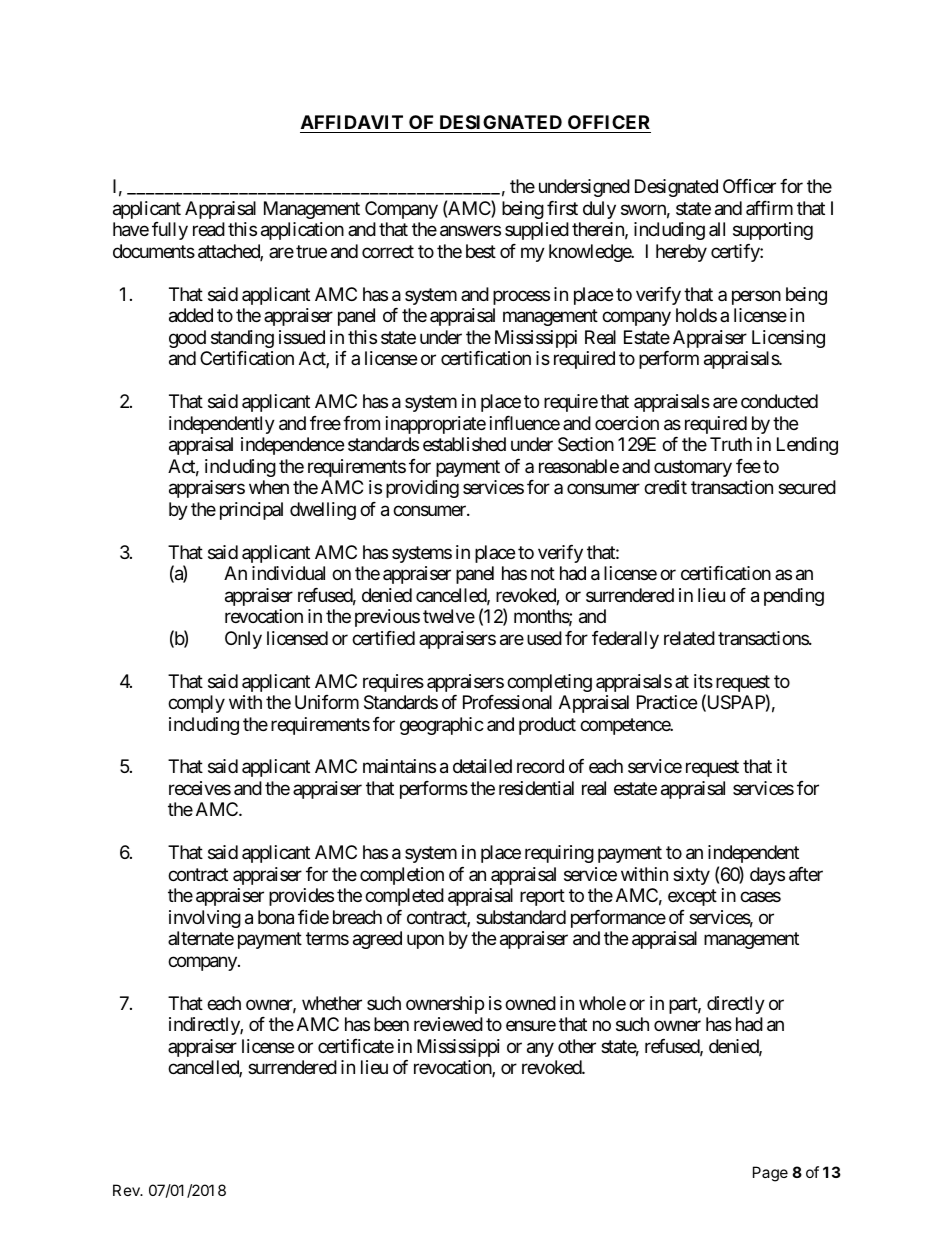 This screenshot has height=1233, width=952. Describe the element at coordinates (507, 702) in the screenshot. I see `Professional` at that location.
